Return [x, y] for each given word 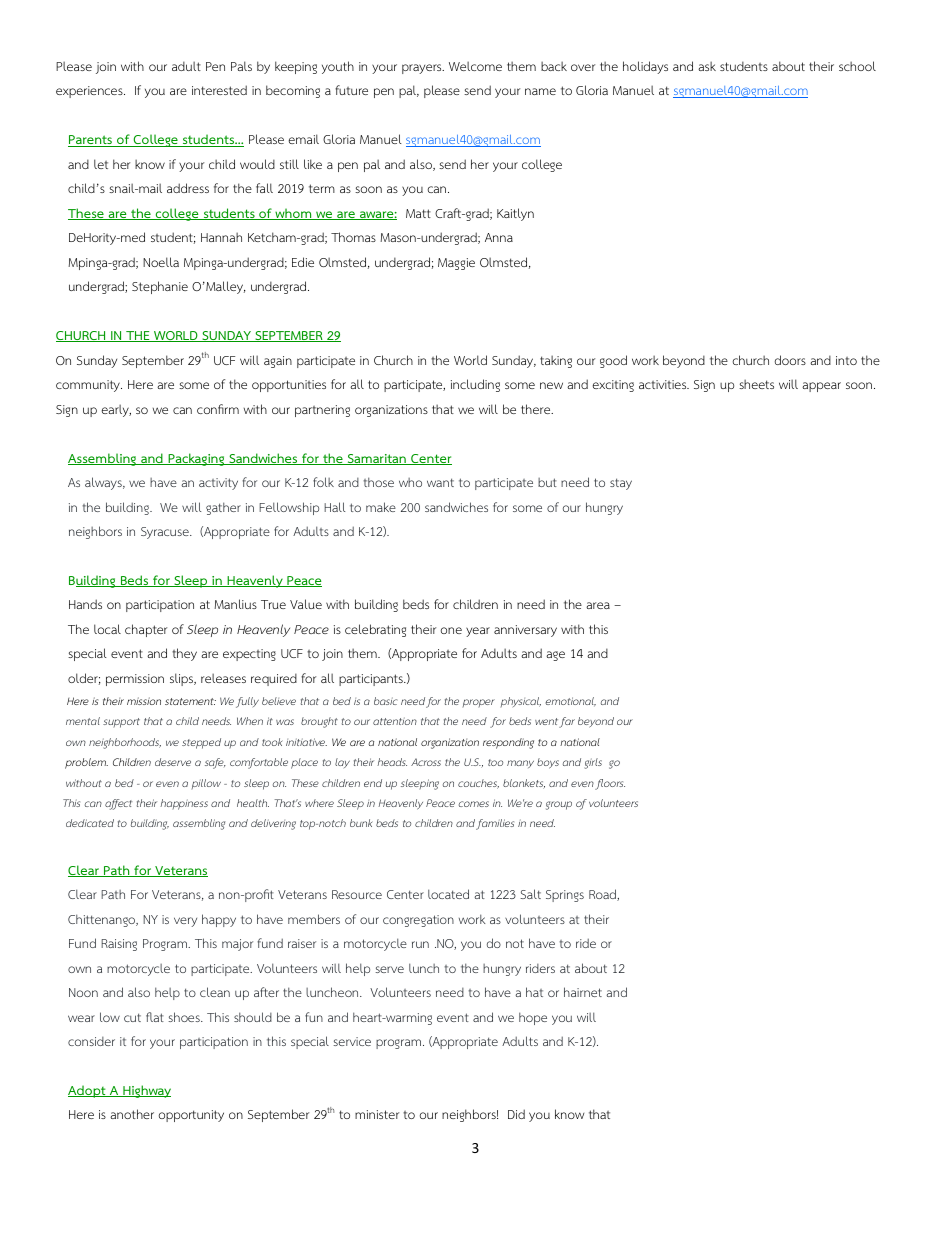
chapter [146, 630]
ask [707, 66]
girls [593, 763]
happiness [184, 804]
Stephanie [160, 287]
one [451, 630]
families [495, 824]
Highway [146, 1091]
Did [516, 1114]
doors [790, 360]
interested [219, 90]
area [598, 605]
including [475, 385]
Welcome [475, 66]
